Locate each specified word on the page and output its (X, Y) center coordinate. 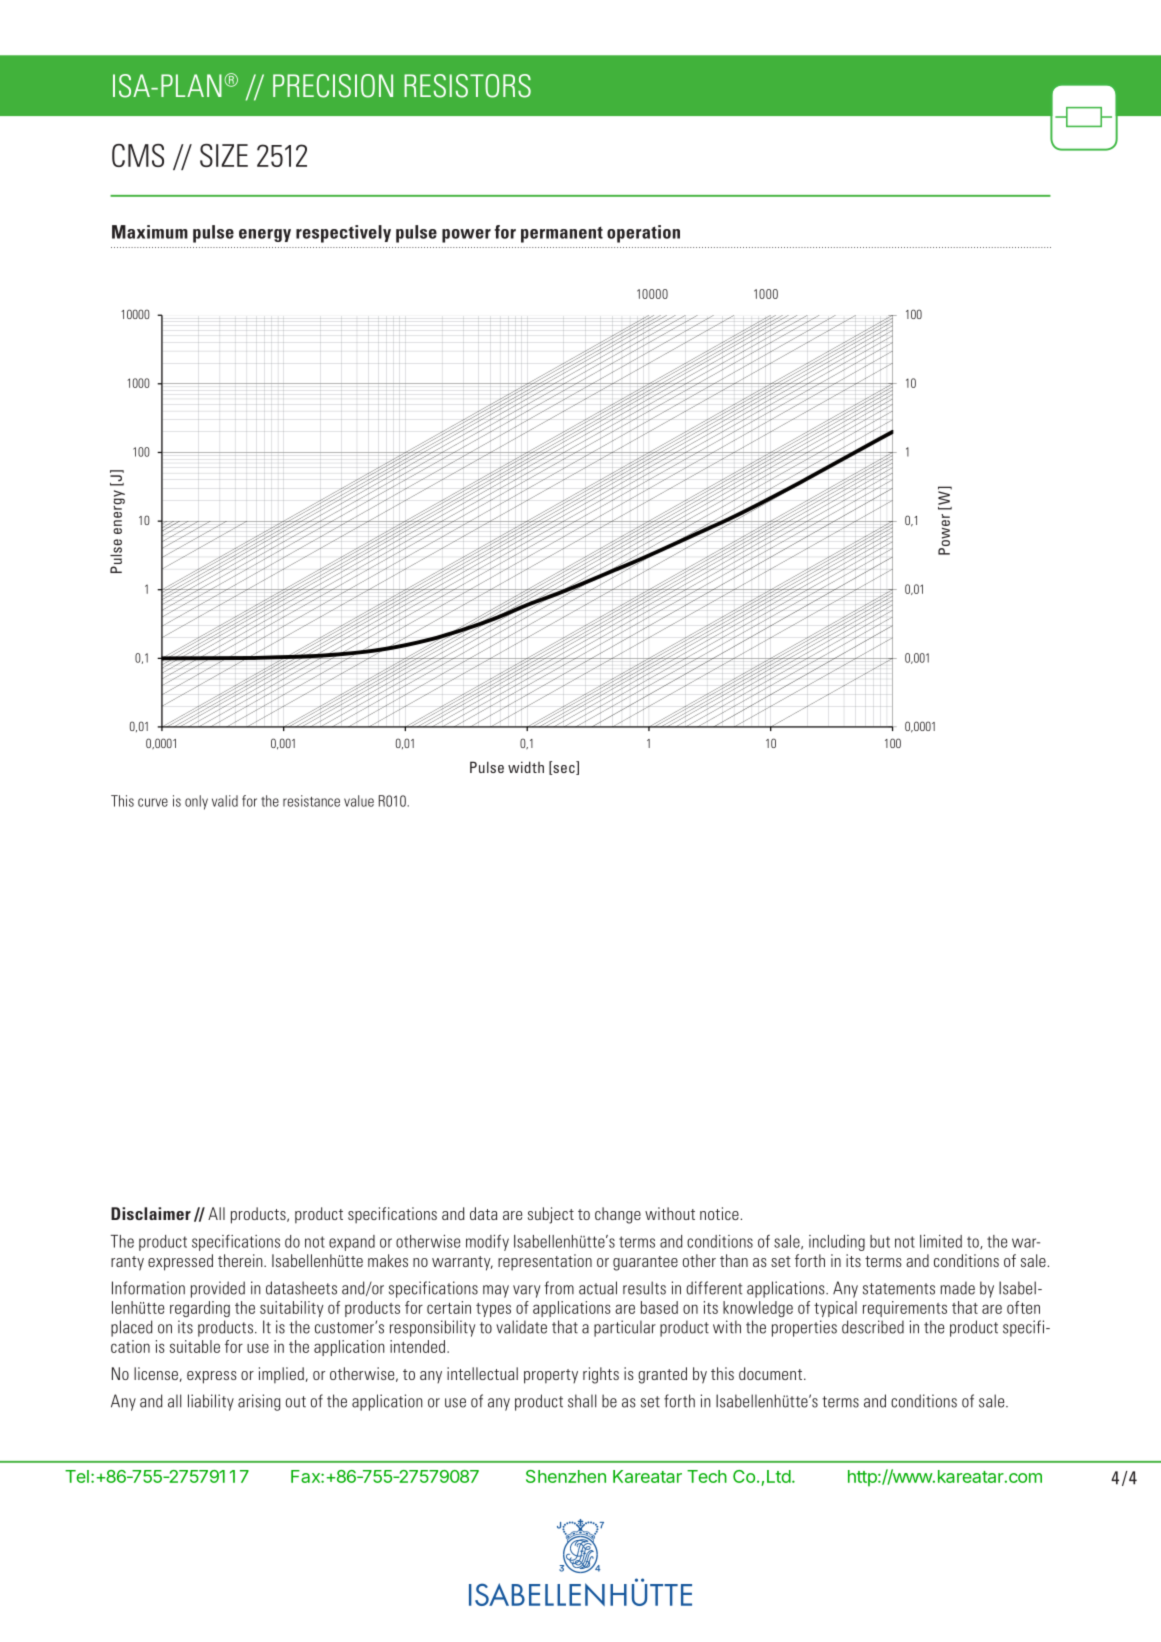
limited (941, 1241)
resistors (467, 86)
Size (224, 155)
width (526, 767)
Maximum (150, 232)
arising (259, 1402)
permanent (562, 234)
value (359, 801)
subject (551, 1215)
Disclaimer (151, 1213)
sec (564, 770)
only (196, 802)
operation (643, 234)
